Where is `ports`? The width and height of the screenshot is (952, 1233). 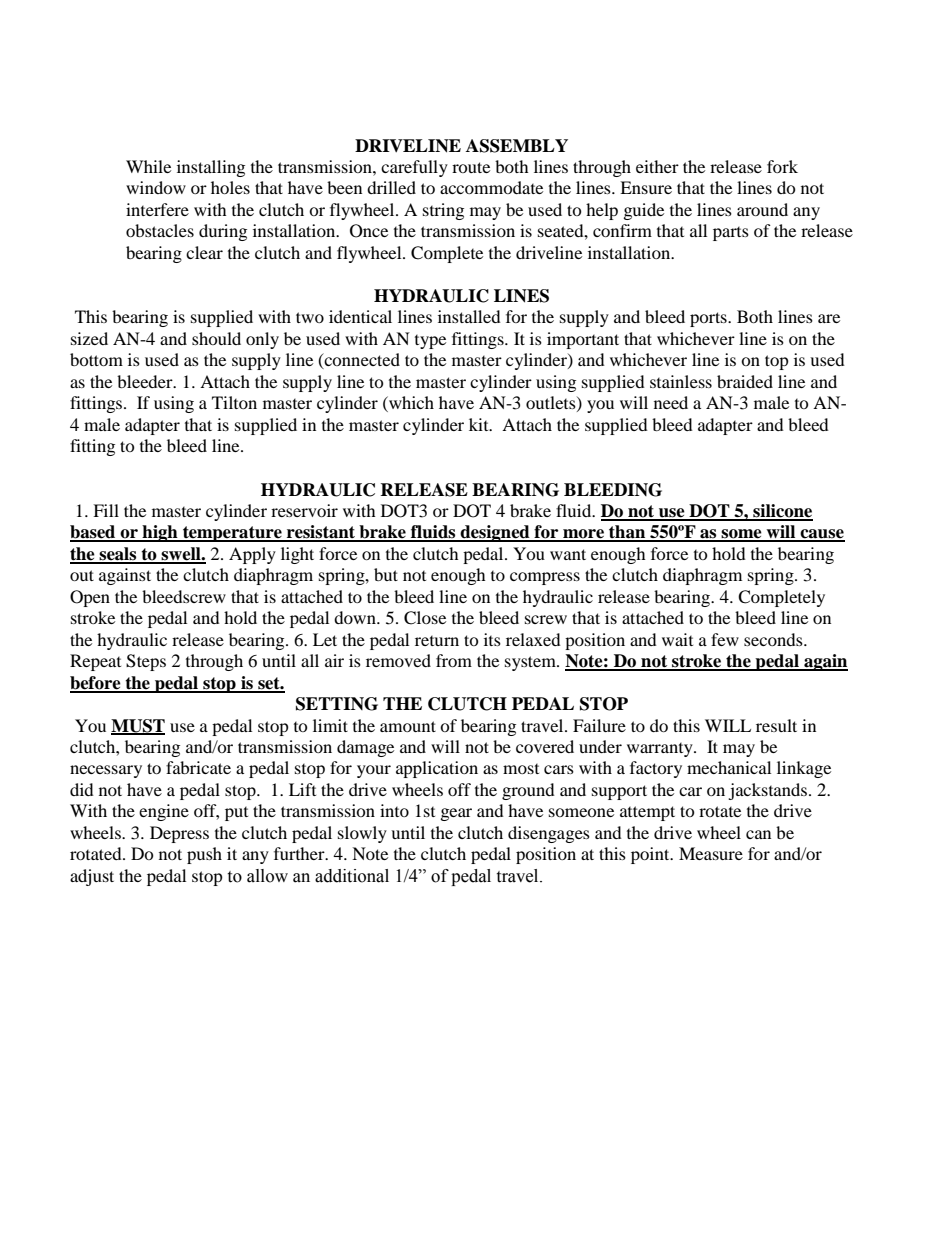 ports is located at coordinates (709, 319).
